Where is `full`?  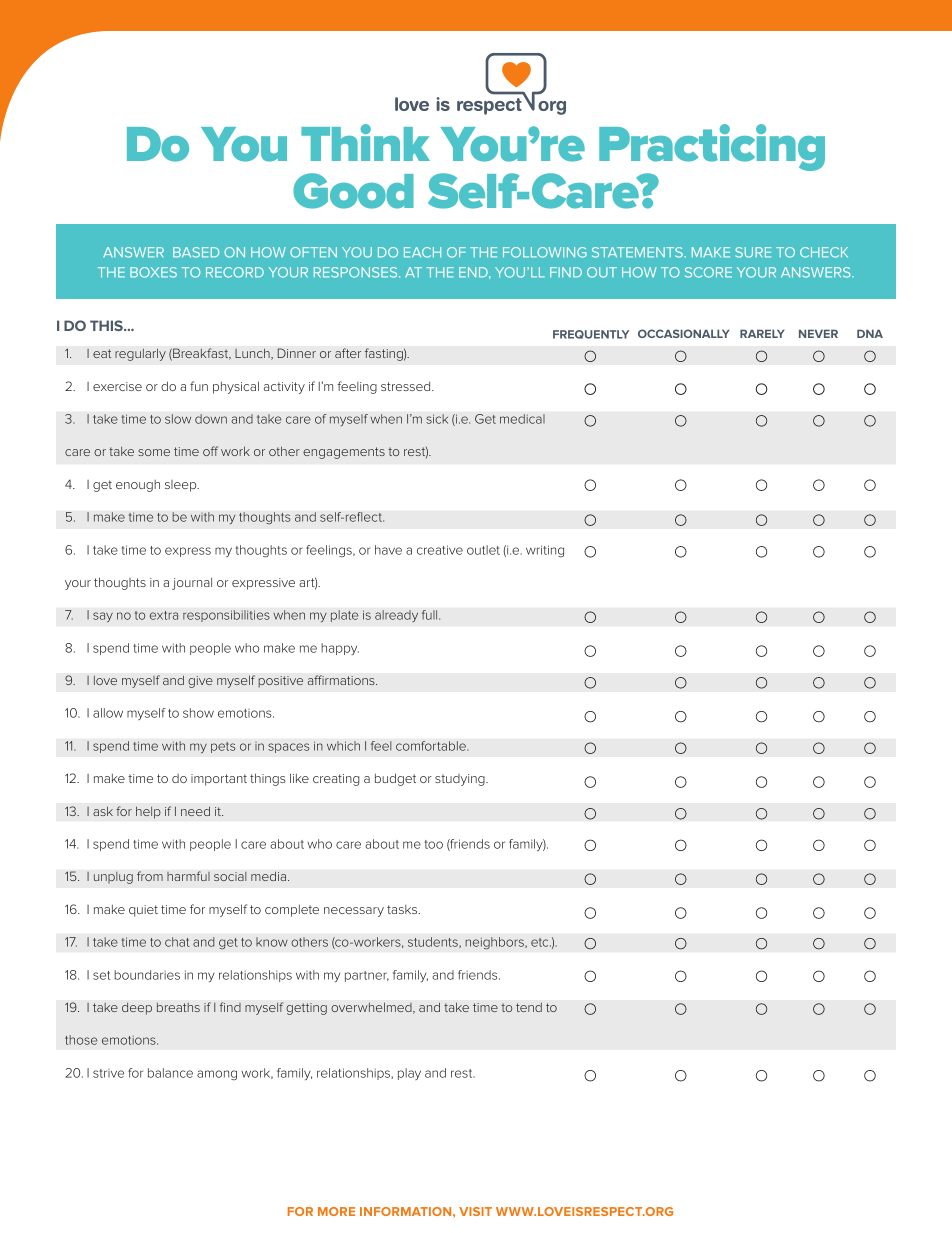
full is located at coordinates (431, 615).
